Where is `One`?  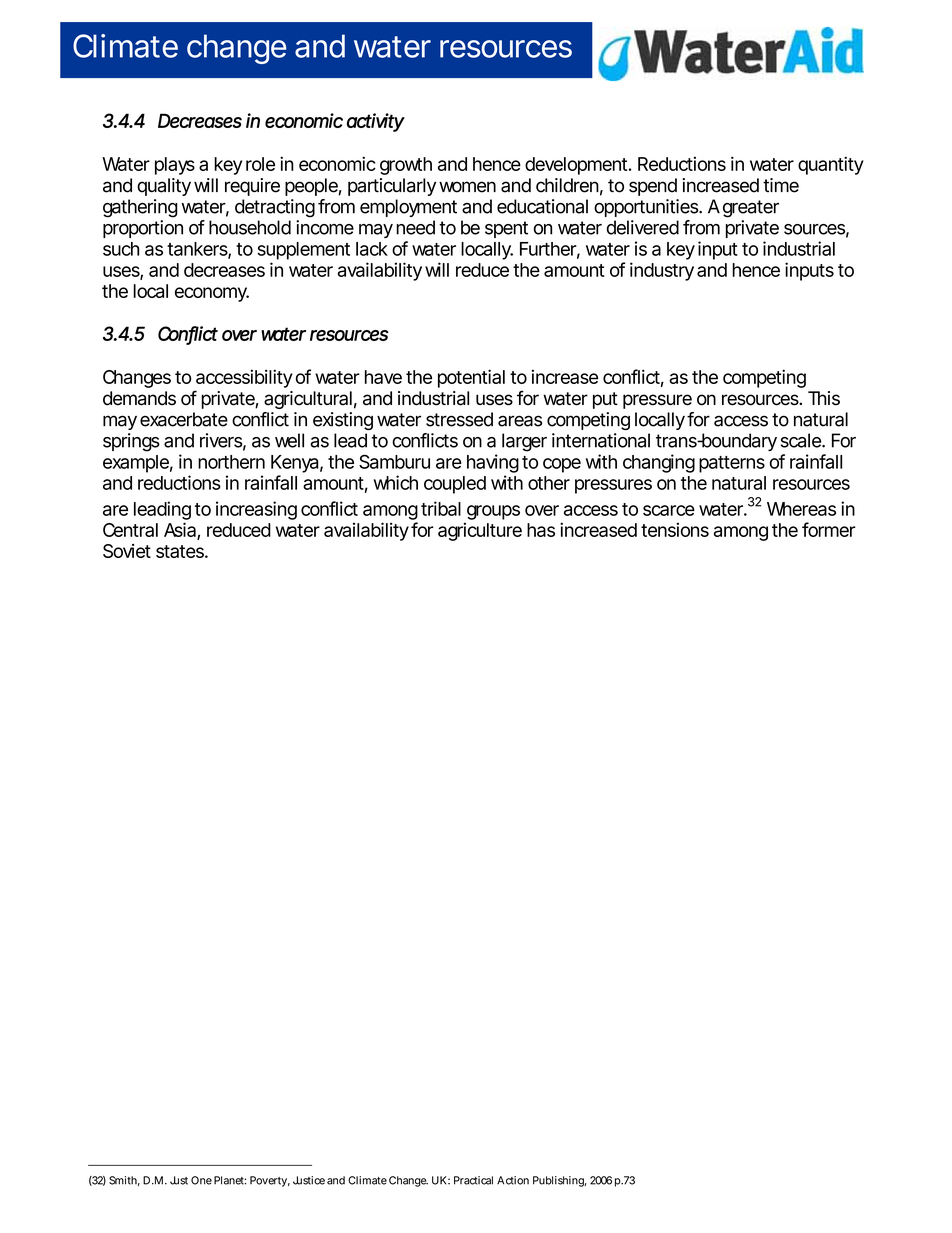
One is located at coordinates (201, 1180).
